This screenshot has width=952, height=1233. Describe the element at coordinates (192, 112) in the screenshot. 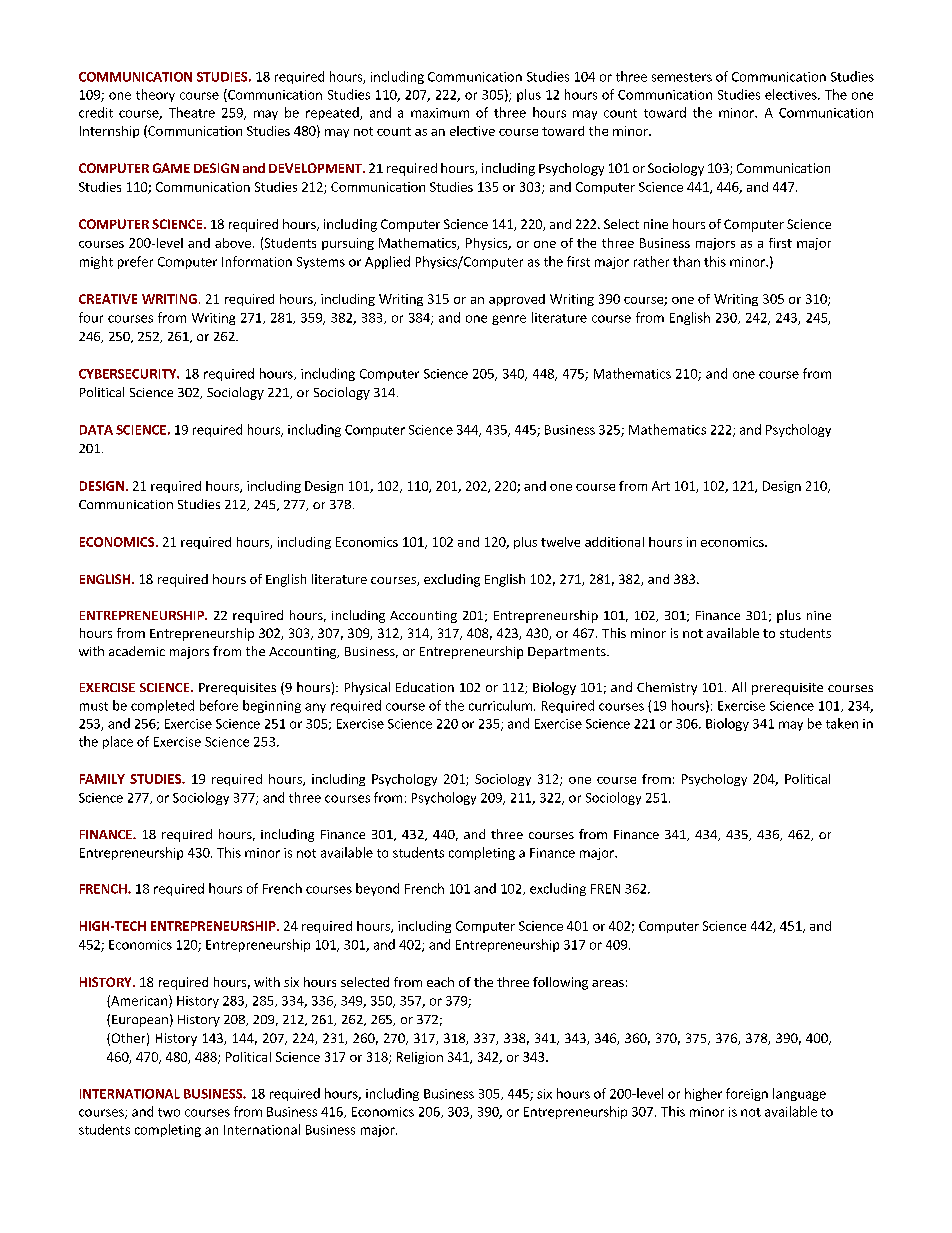

I see `Theatre` at that location.
